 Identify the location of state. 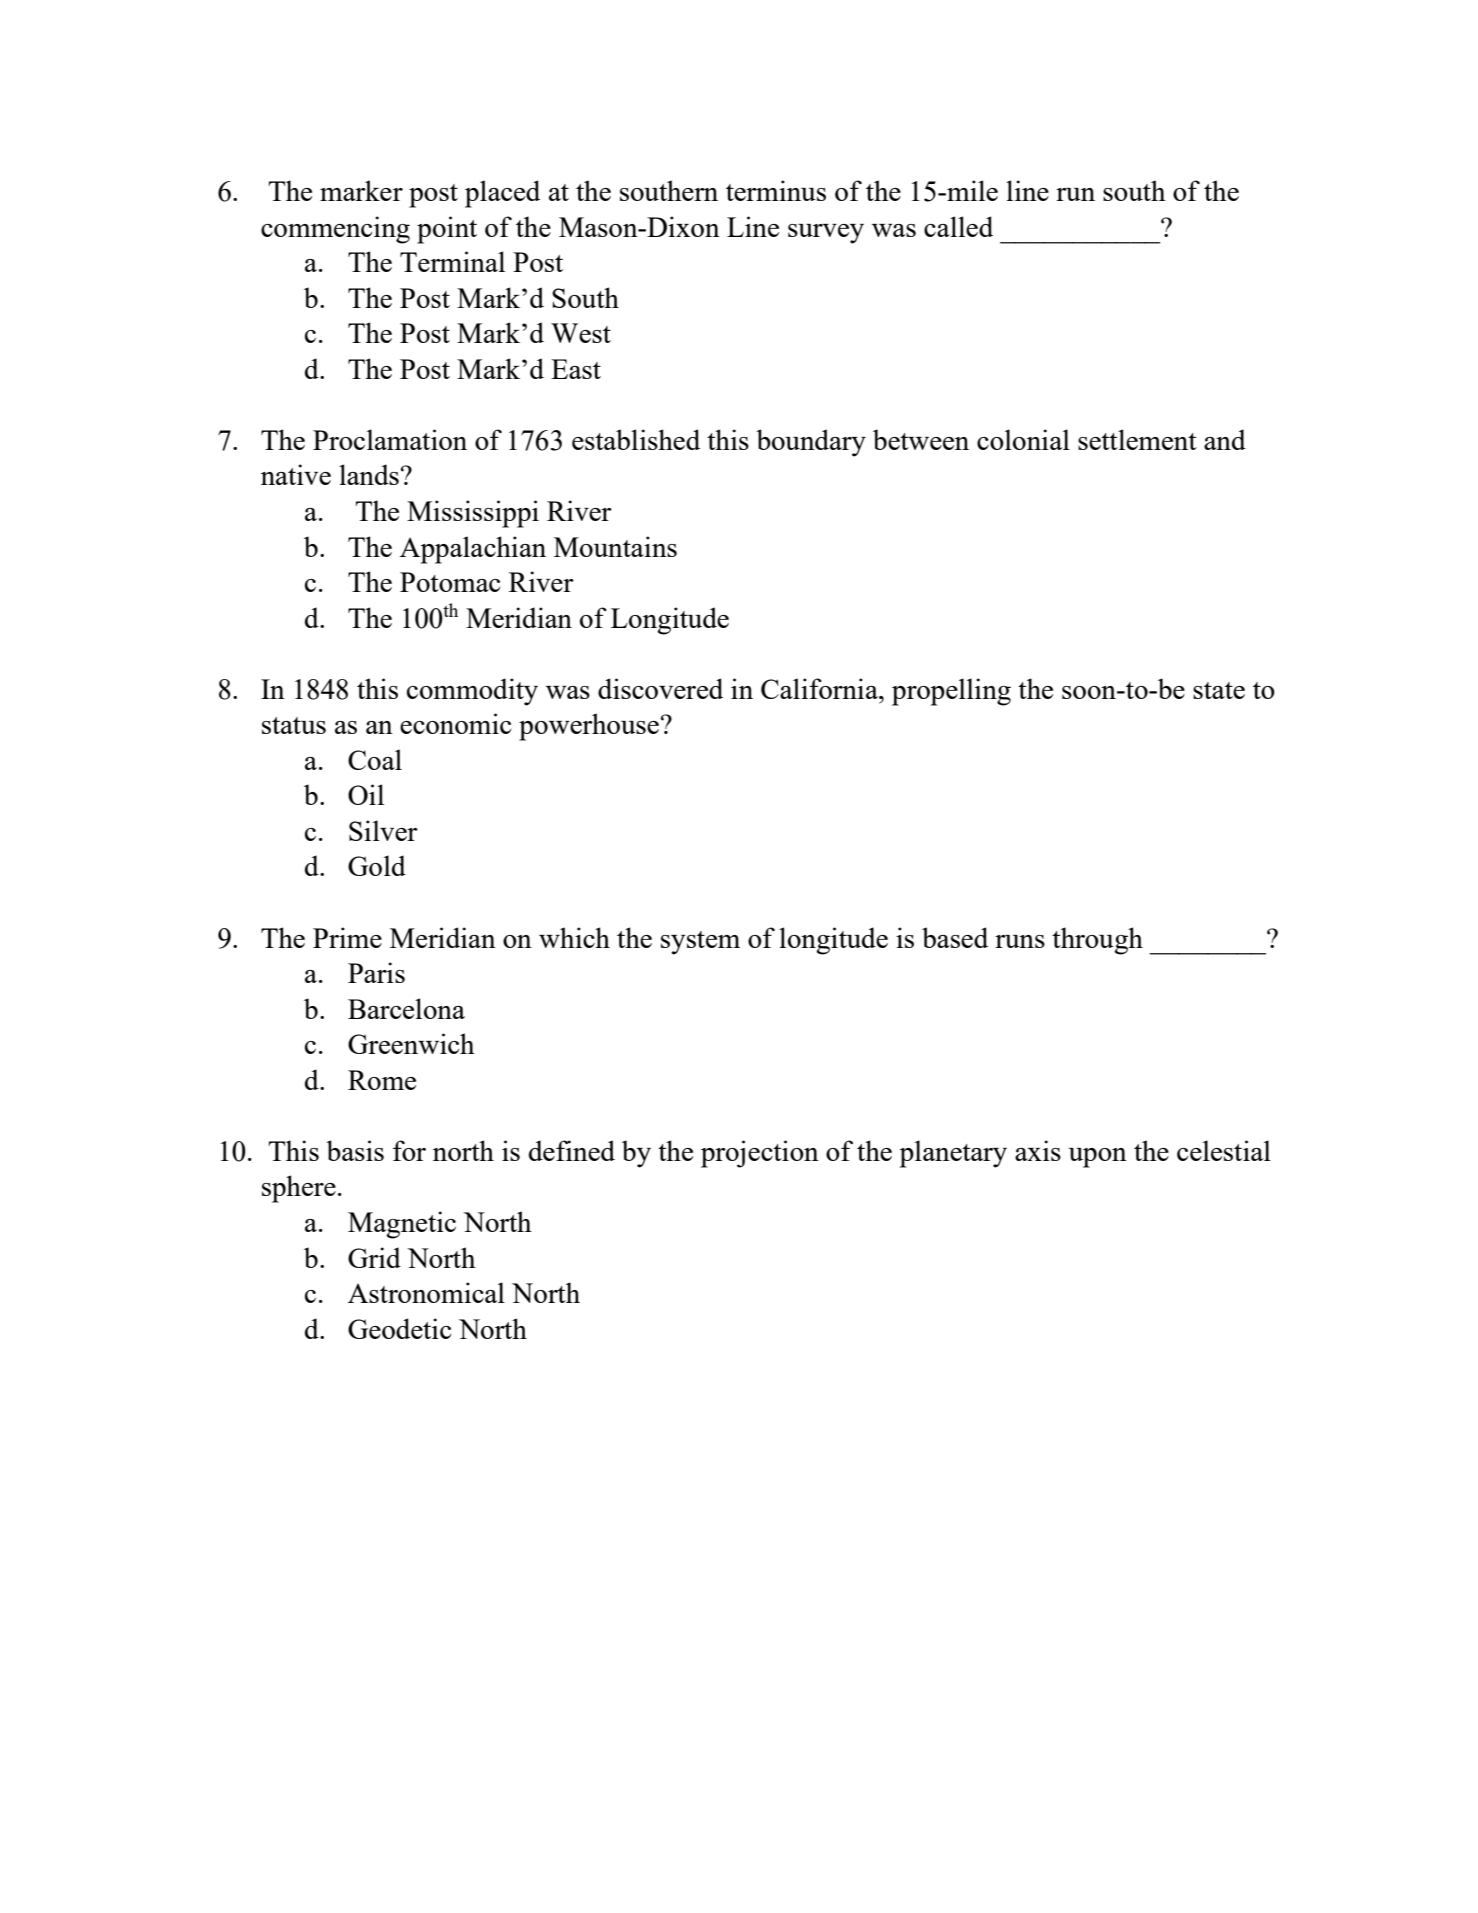
(1219, 690).
